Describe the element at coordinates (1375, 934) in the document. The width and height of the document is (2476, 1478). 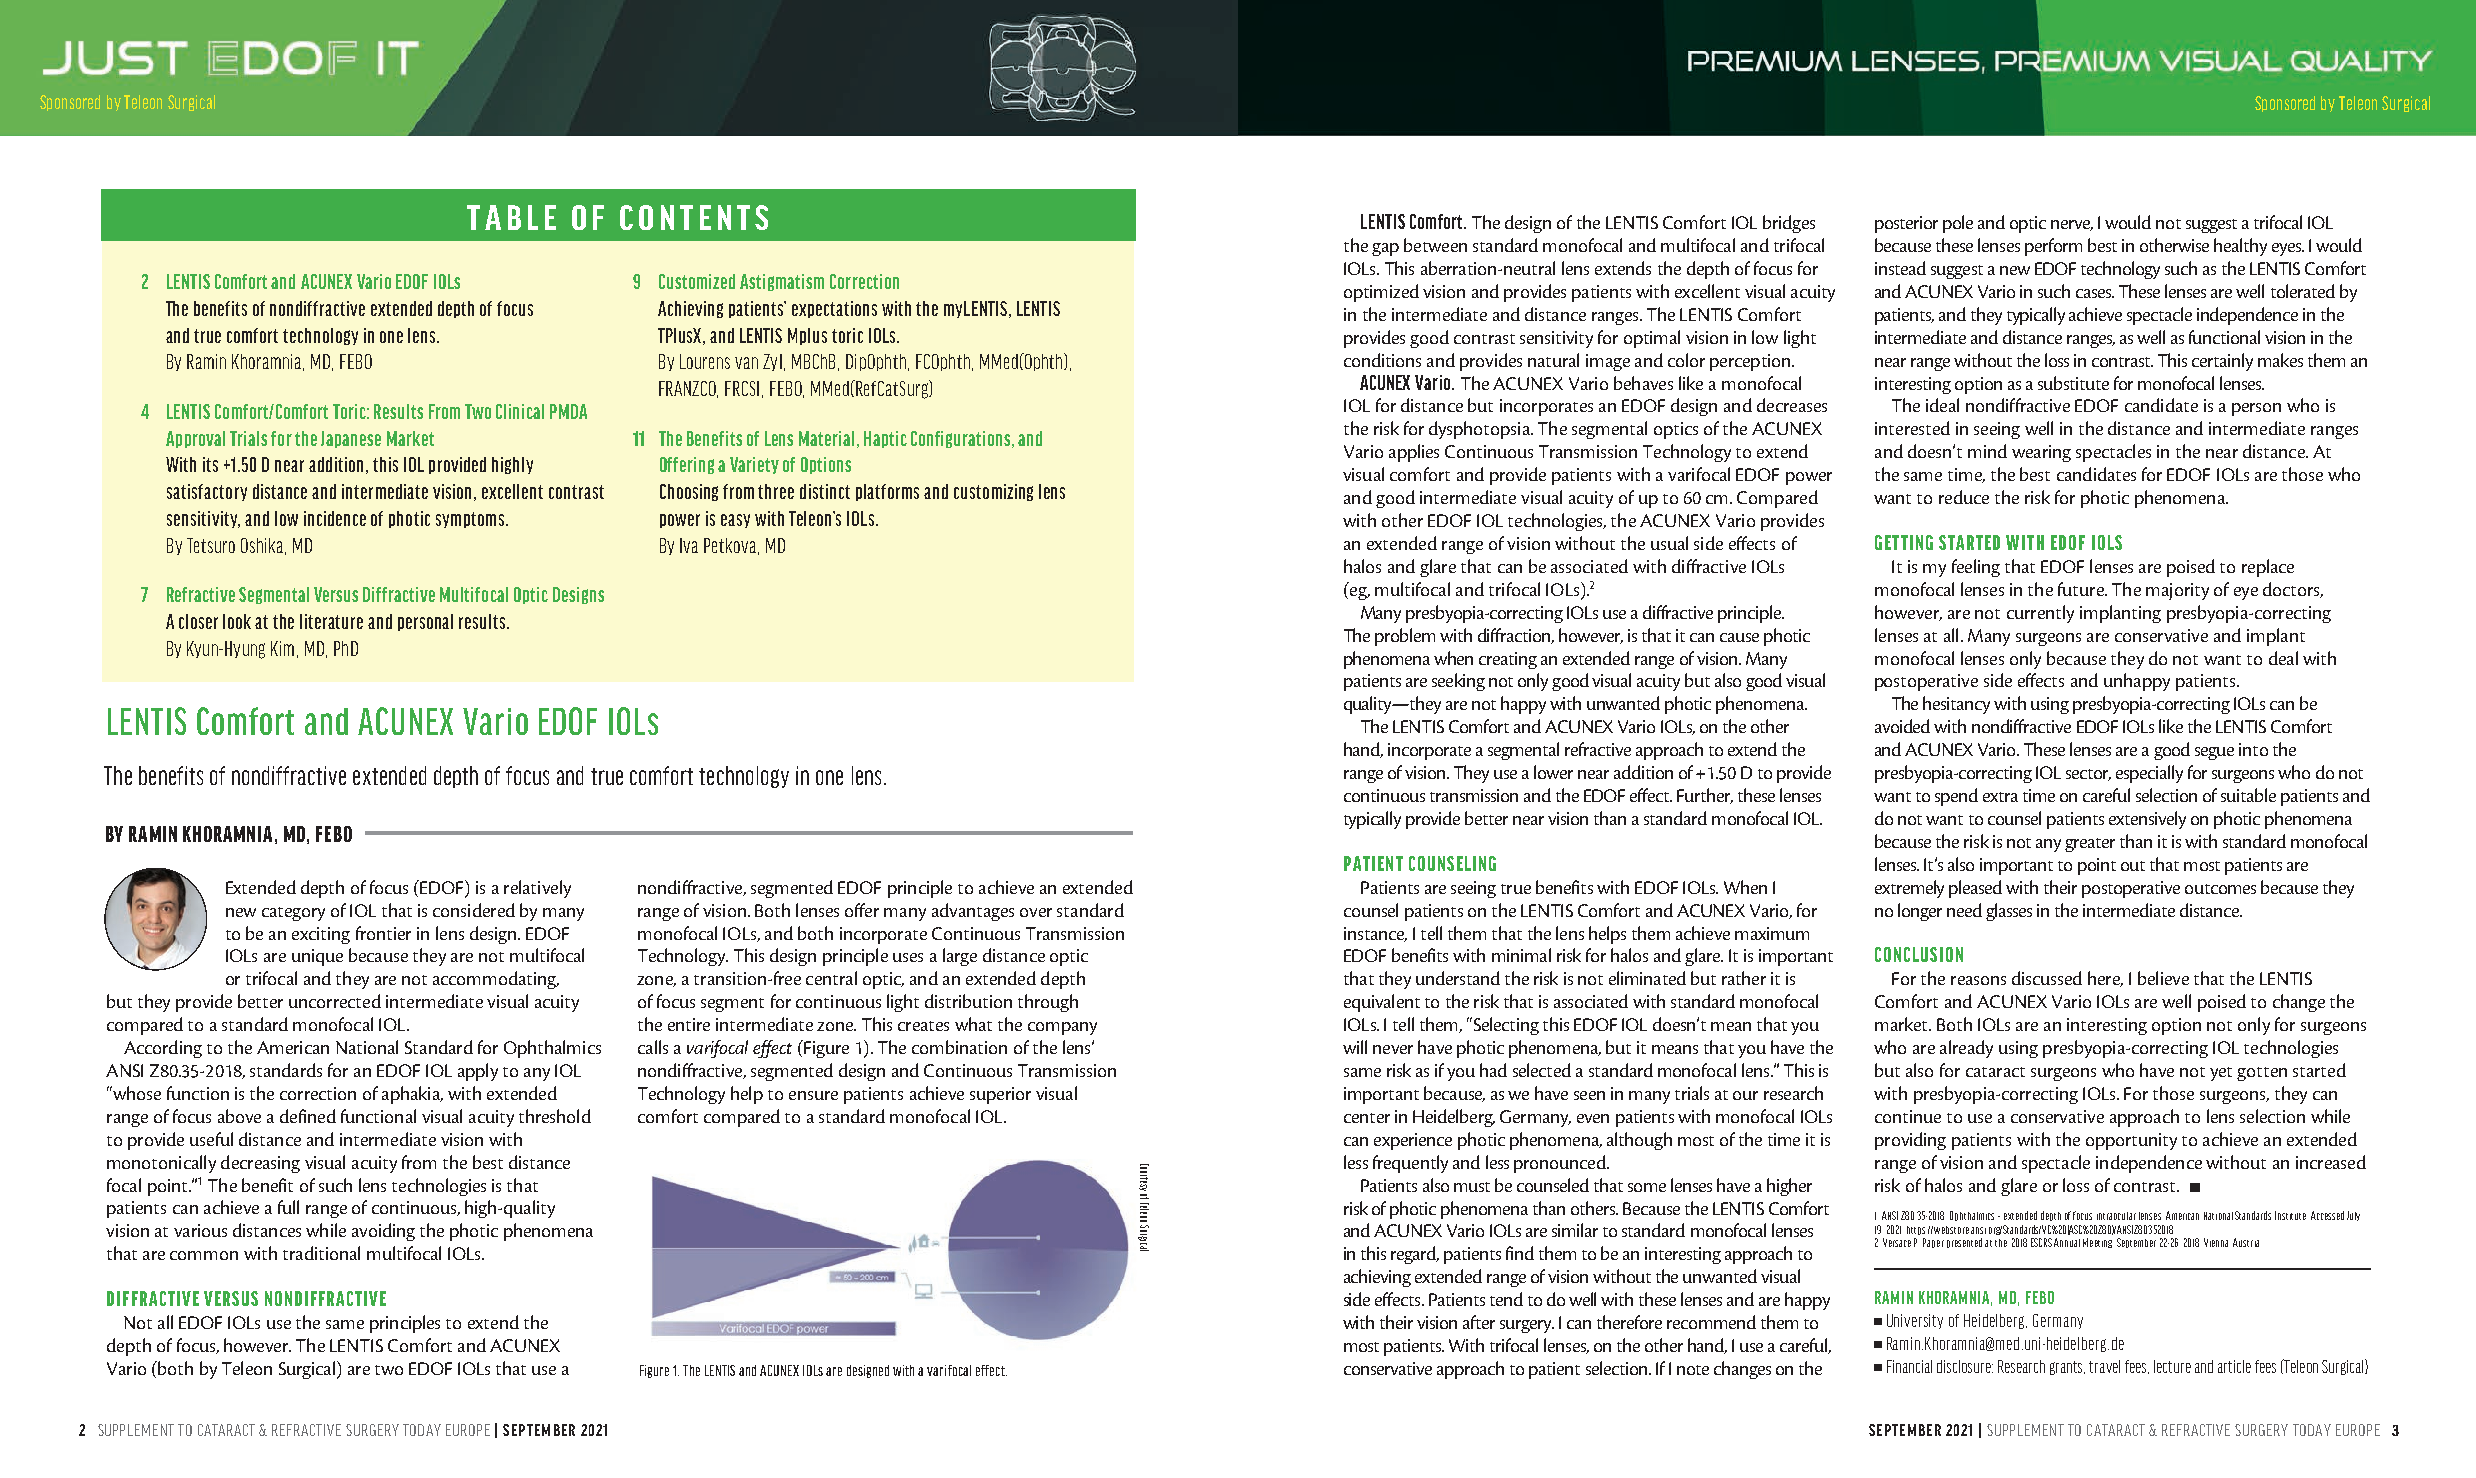
I see `instance` at that location.
